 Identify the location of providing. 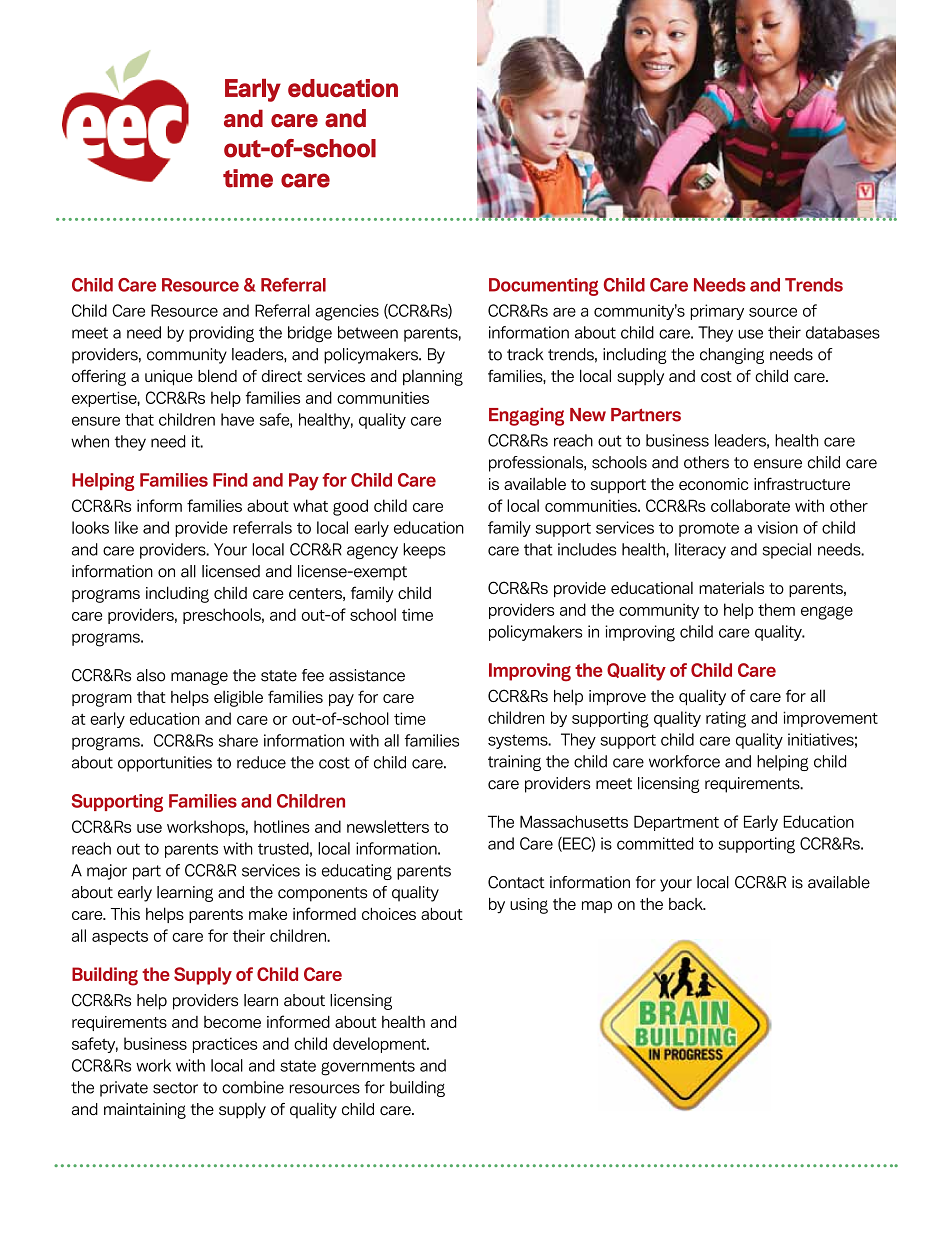
(221, 334).
